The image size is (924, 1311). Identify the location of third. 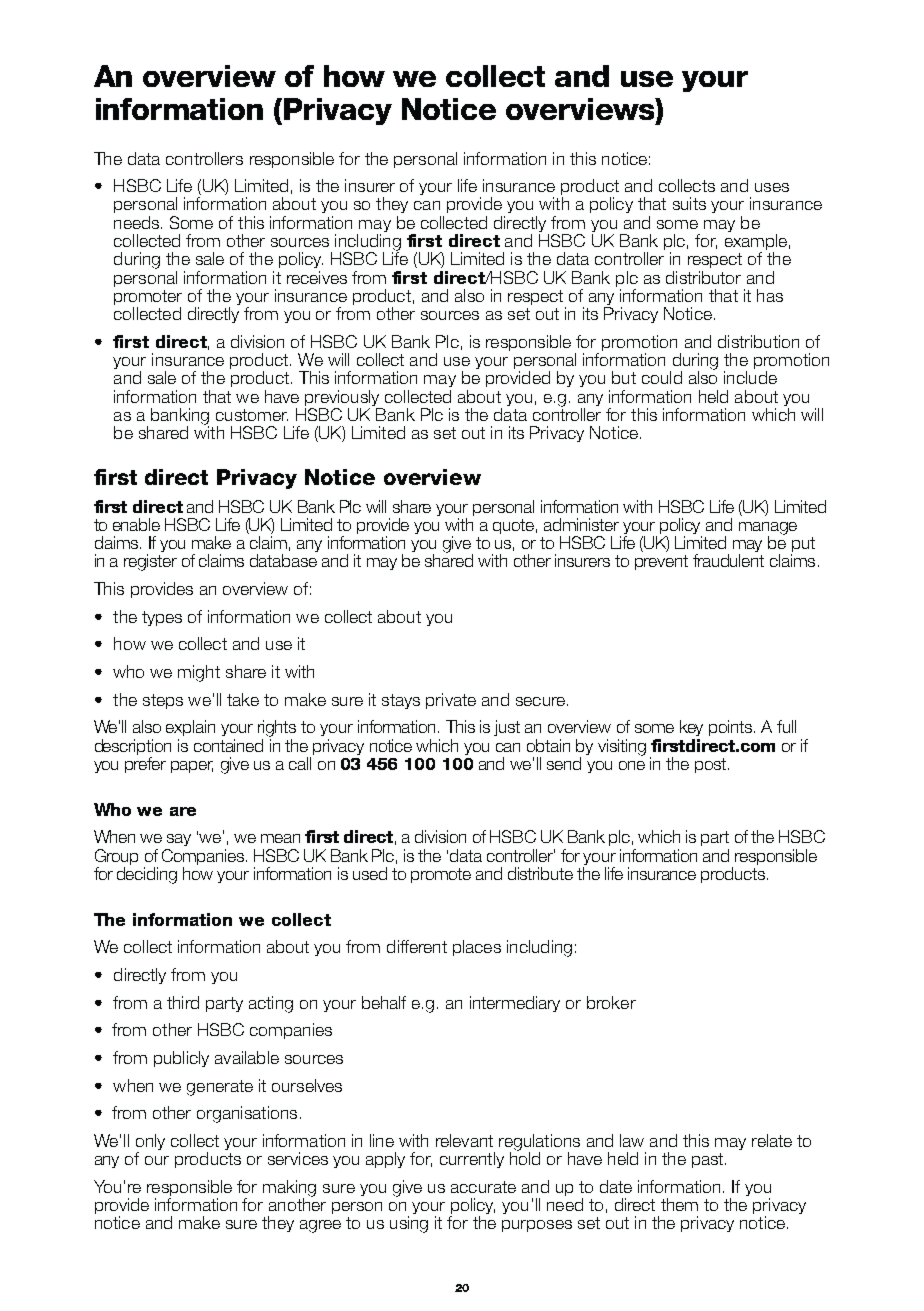
(183, 1002).
